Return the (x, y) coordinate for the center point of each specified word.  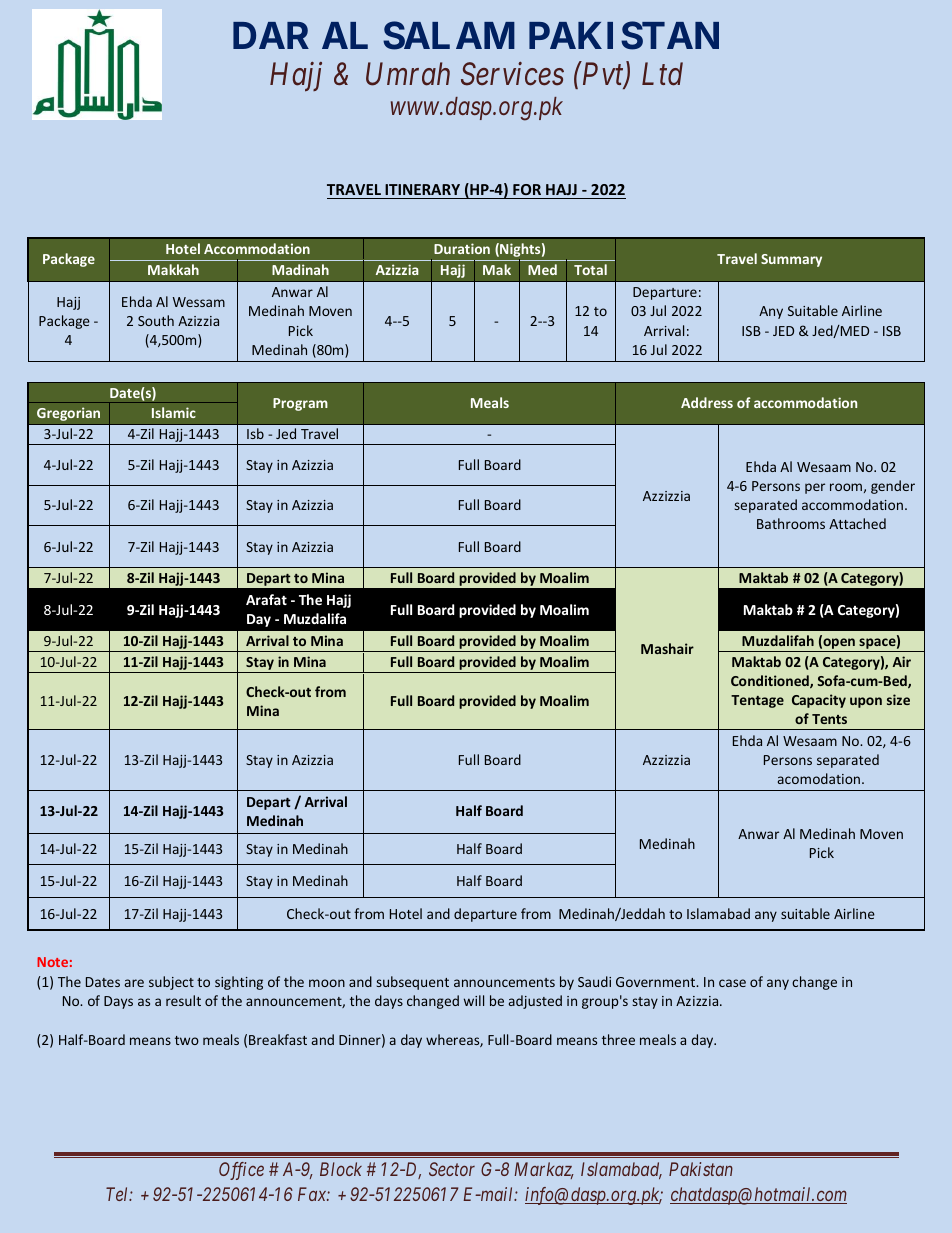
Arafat (266, 599)
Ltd (662, 74)
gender (893, 487)
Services (512, 74)
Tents (829, 719)
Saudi (594, 981)
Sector (452, 1169)
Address (707, 402)
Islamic (174, 412)
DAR (271, 35)
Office (241, 1171)
